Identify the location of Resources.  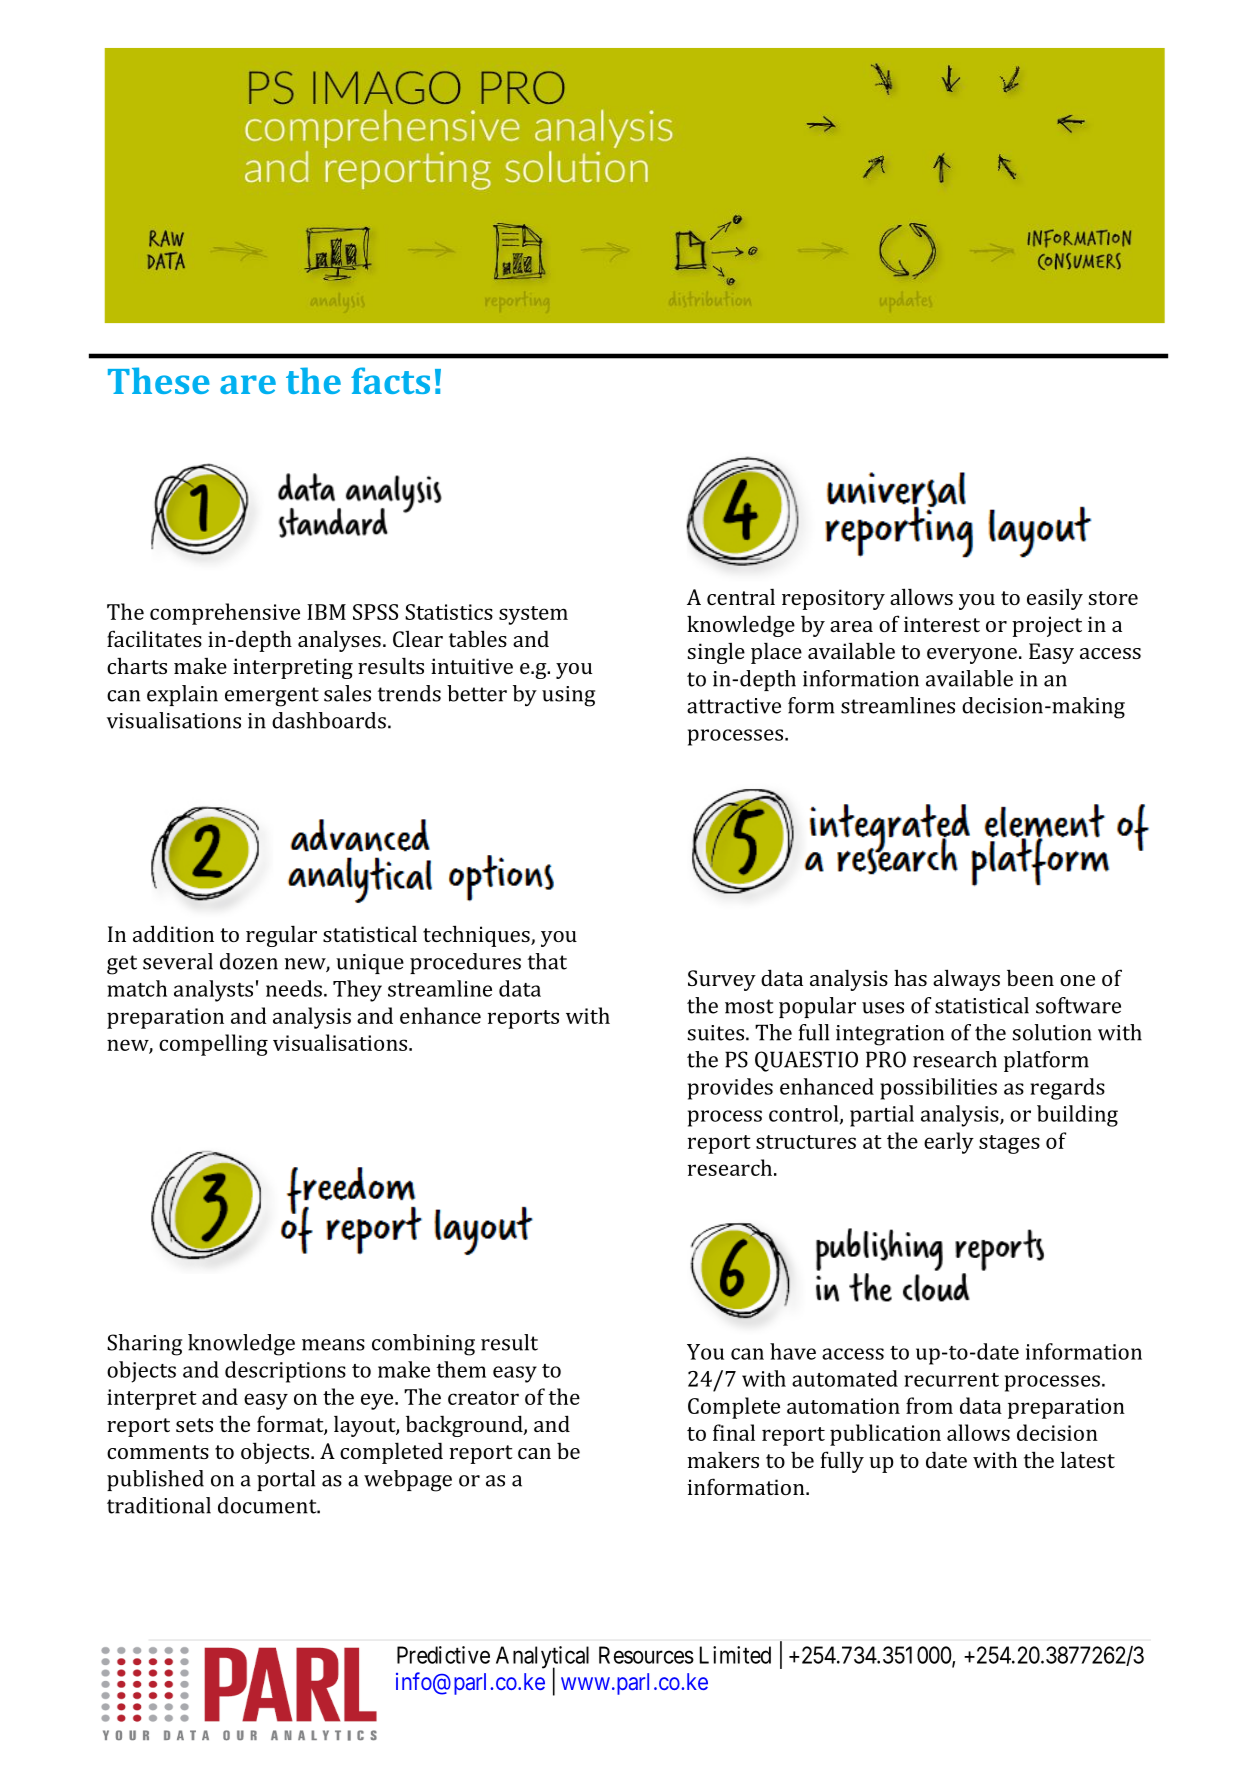
(646, 1655).
